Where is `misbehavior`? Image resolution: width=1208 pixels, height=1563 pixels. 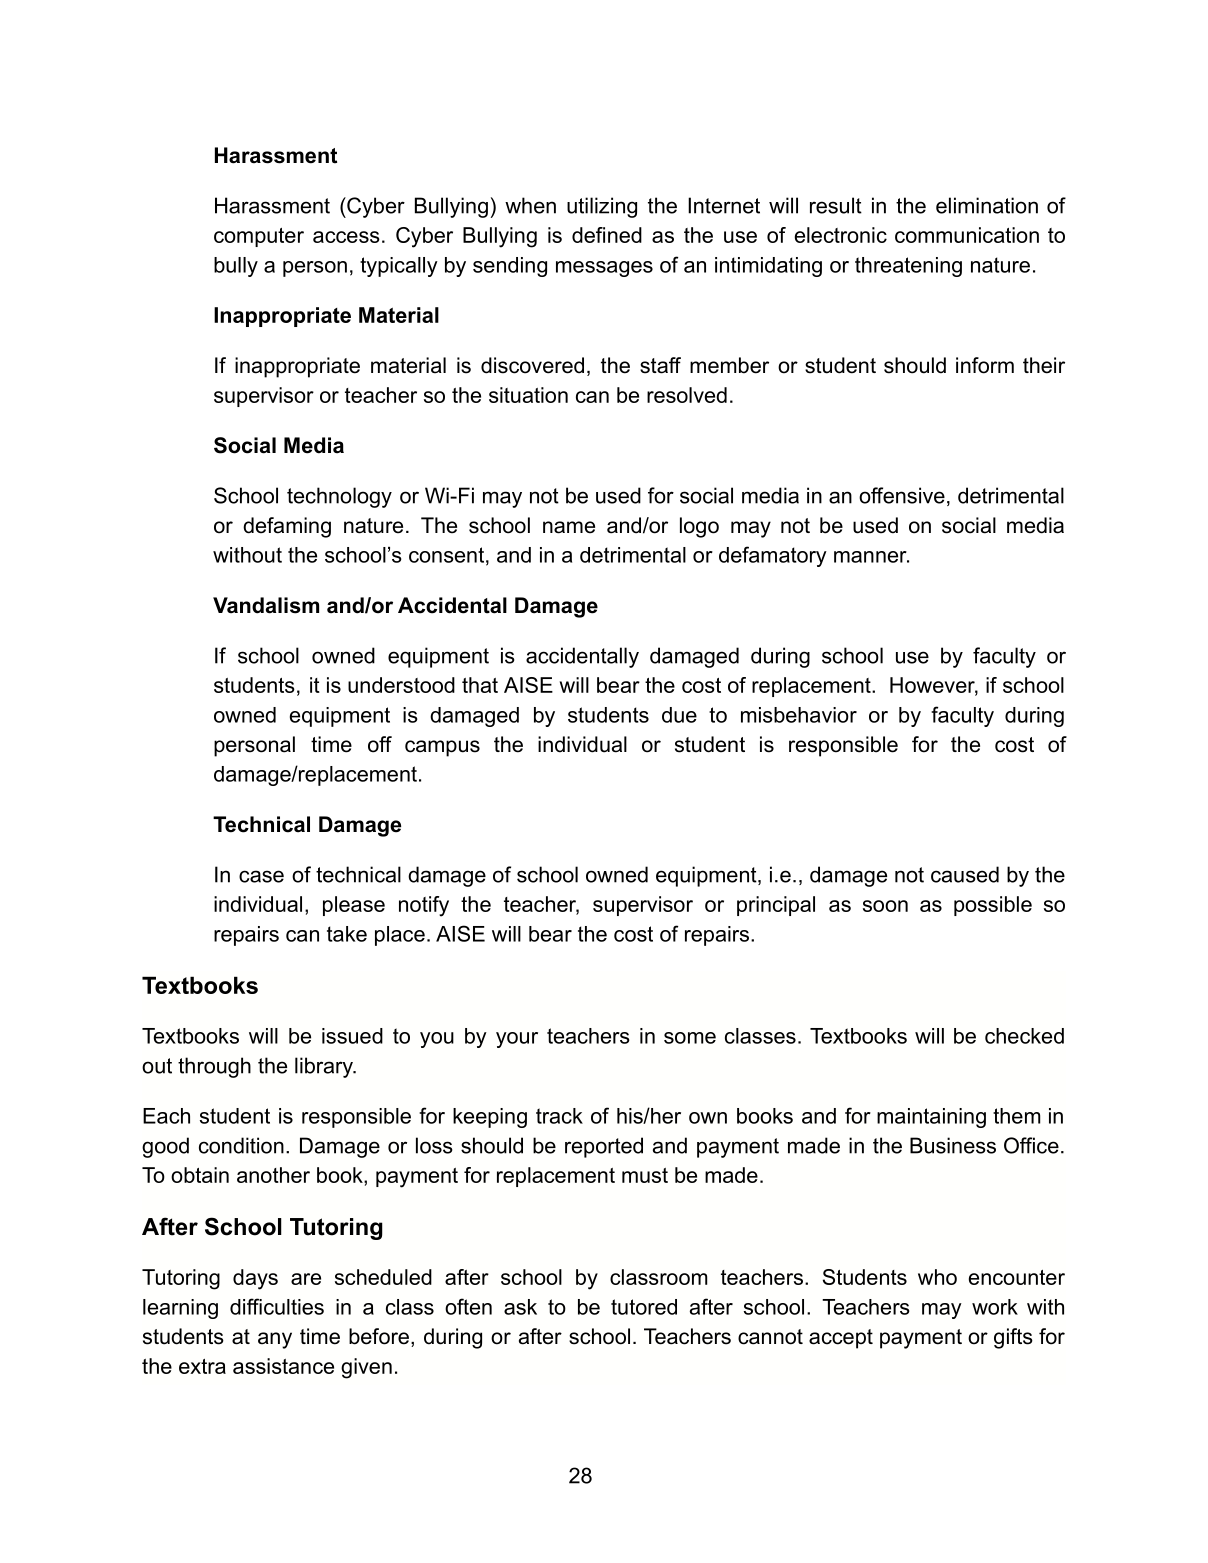 misbehavior is located at coordinates (799, 715).
